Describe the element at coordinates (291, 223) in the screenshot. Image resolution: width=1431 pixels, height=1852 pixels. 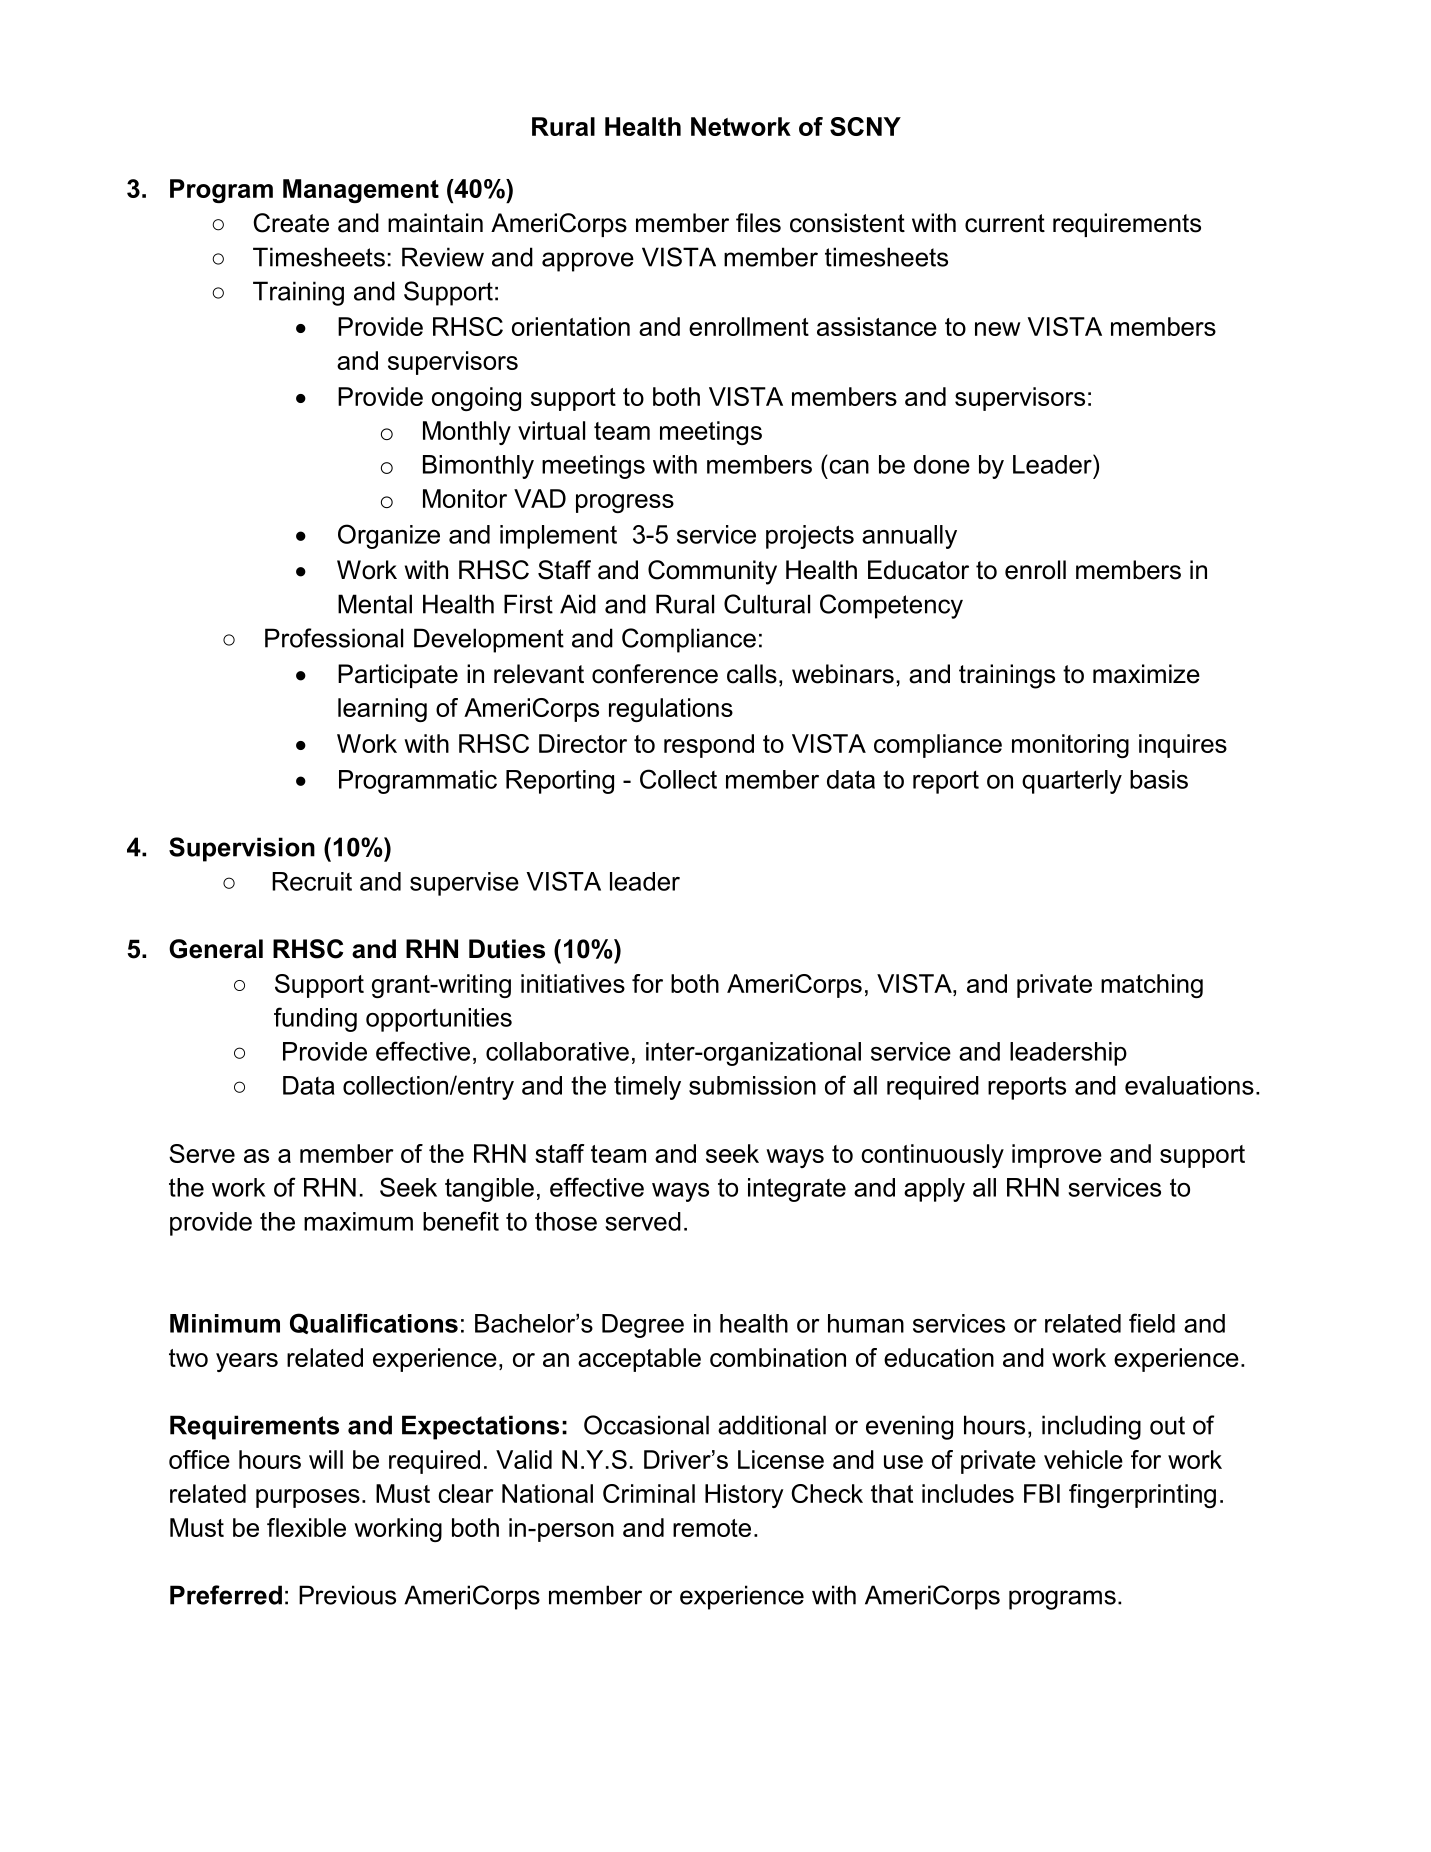
I see `Create` at that location.
